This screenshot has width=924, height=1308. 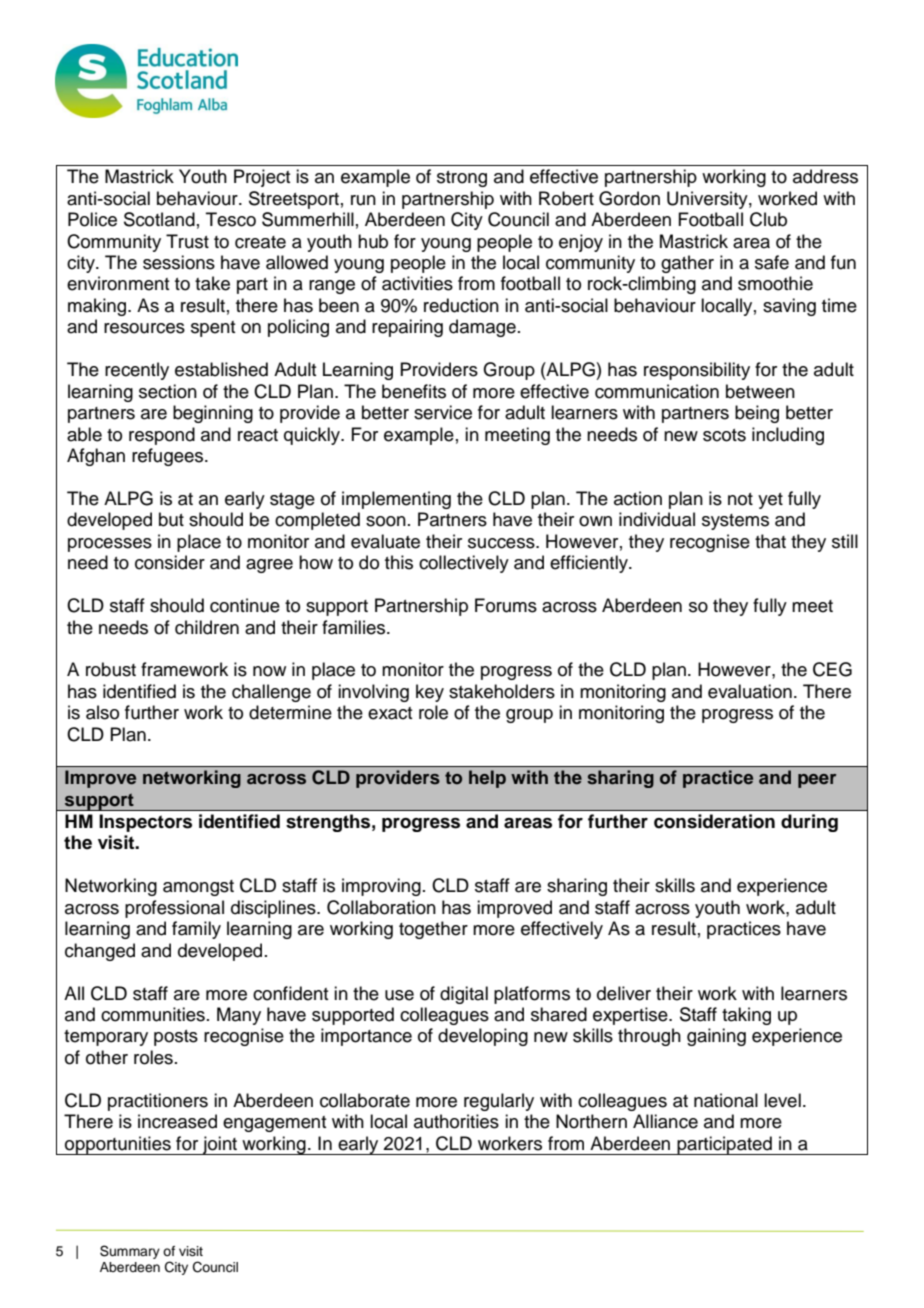 What do you see at coordinates (196, 930) in the screenshot?
I see `family` at bounding box center [196, 930].
